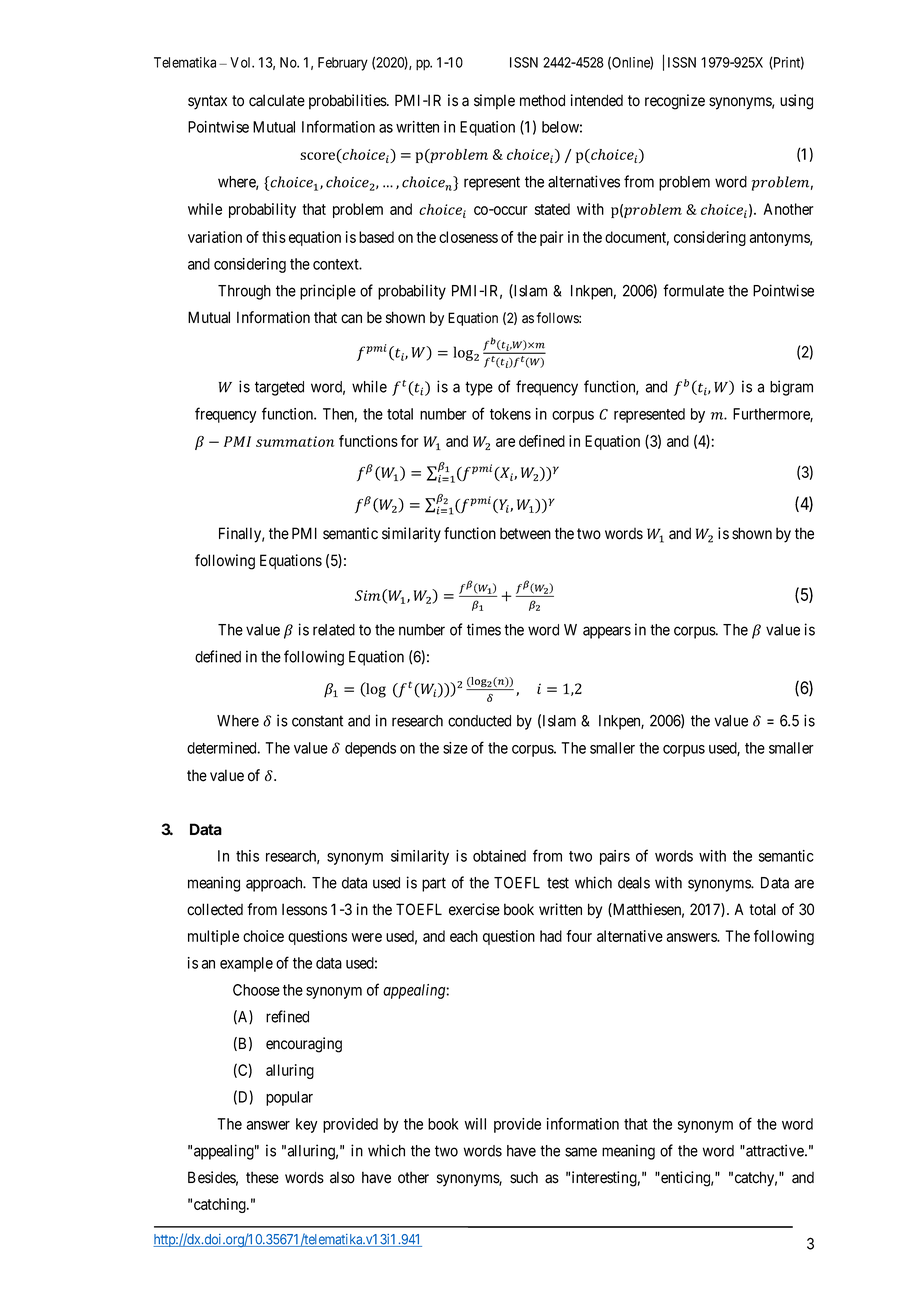 This document has width=924, height=1308. What do you see at coordinates (693, 290) in the document?
I see `formulate` at bounding box center [693, 290].
